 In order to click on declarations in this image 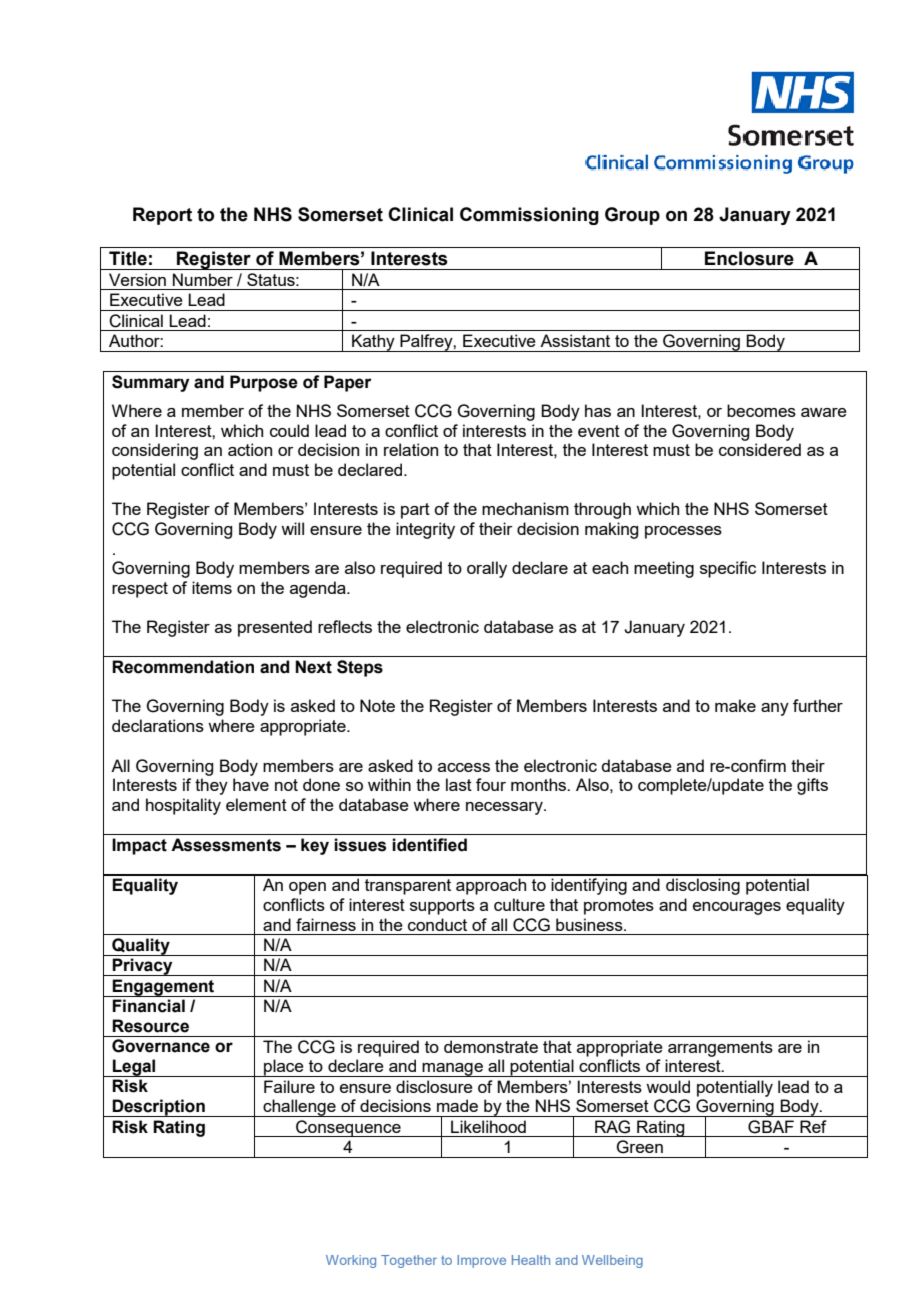, I will do `click(158, 725)`.
